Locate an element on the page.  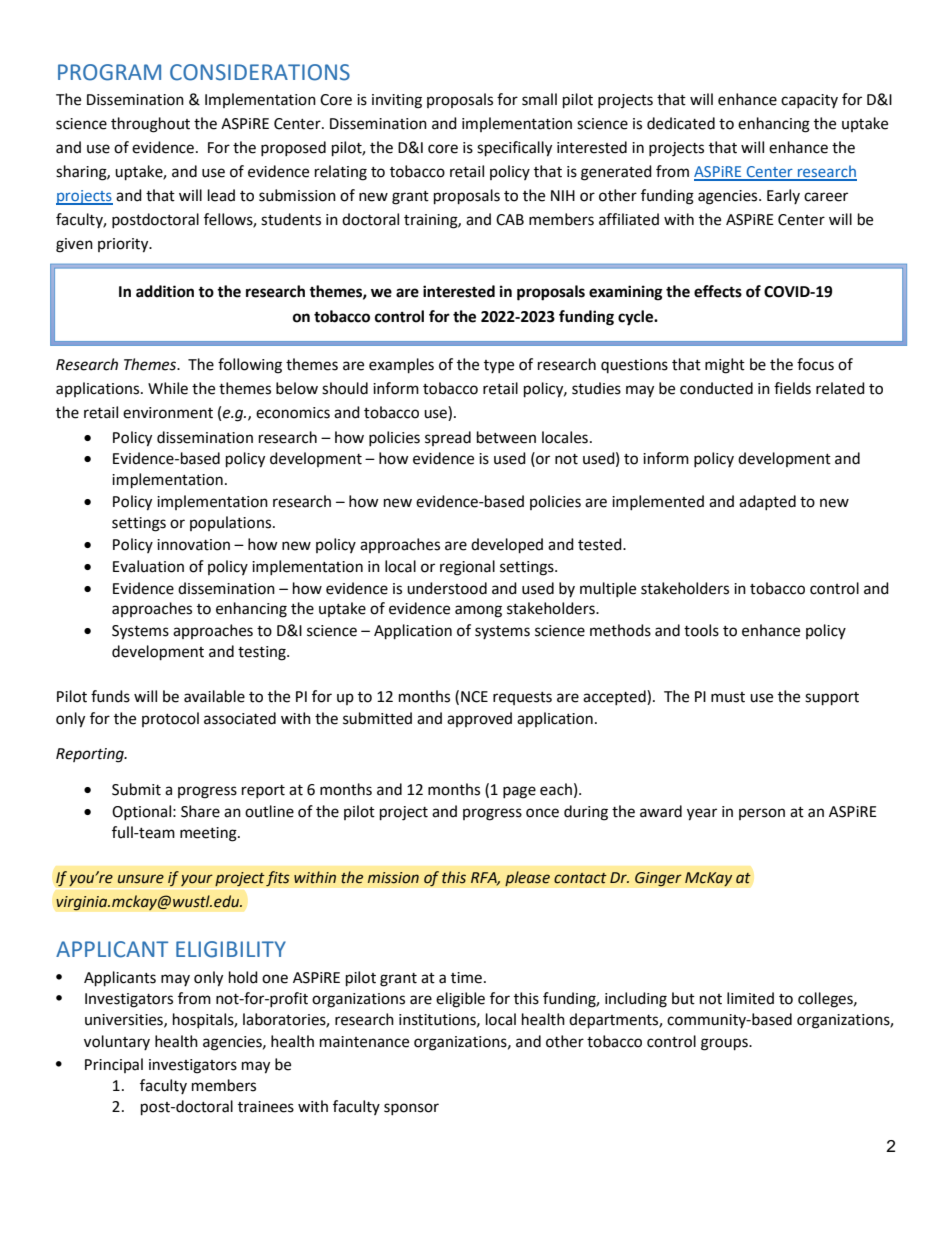
Principal is located at coordinates (114, 1065).
